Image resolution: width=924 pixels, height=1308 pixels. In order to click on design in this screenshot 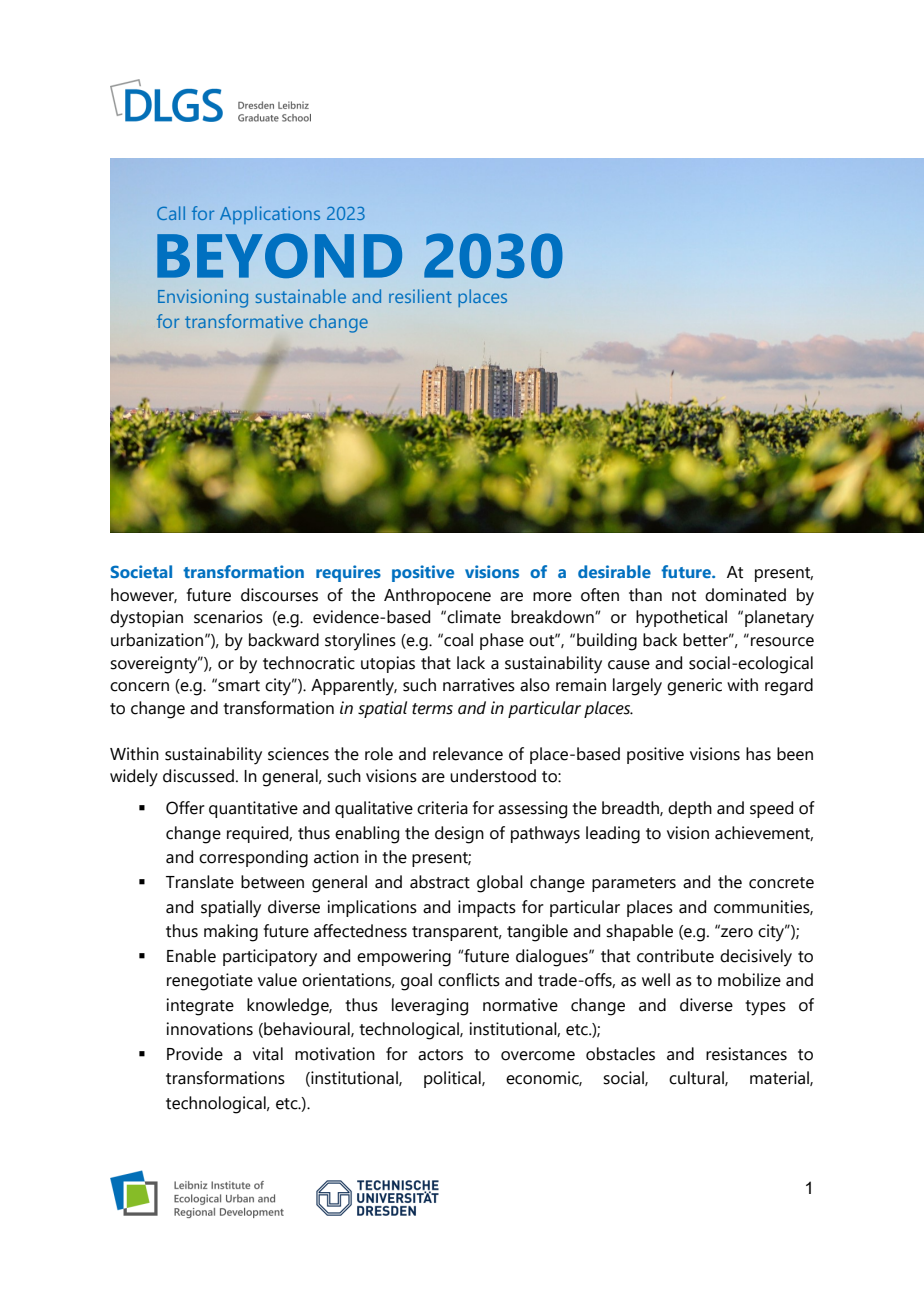, I will do `click(459, 835)`.
